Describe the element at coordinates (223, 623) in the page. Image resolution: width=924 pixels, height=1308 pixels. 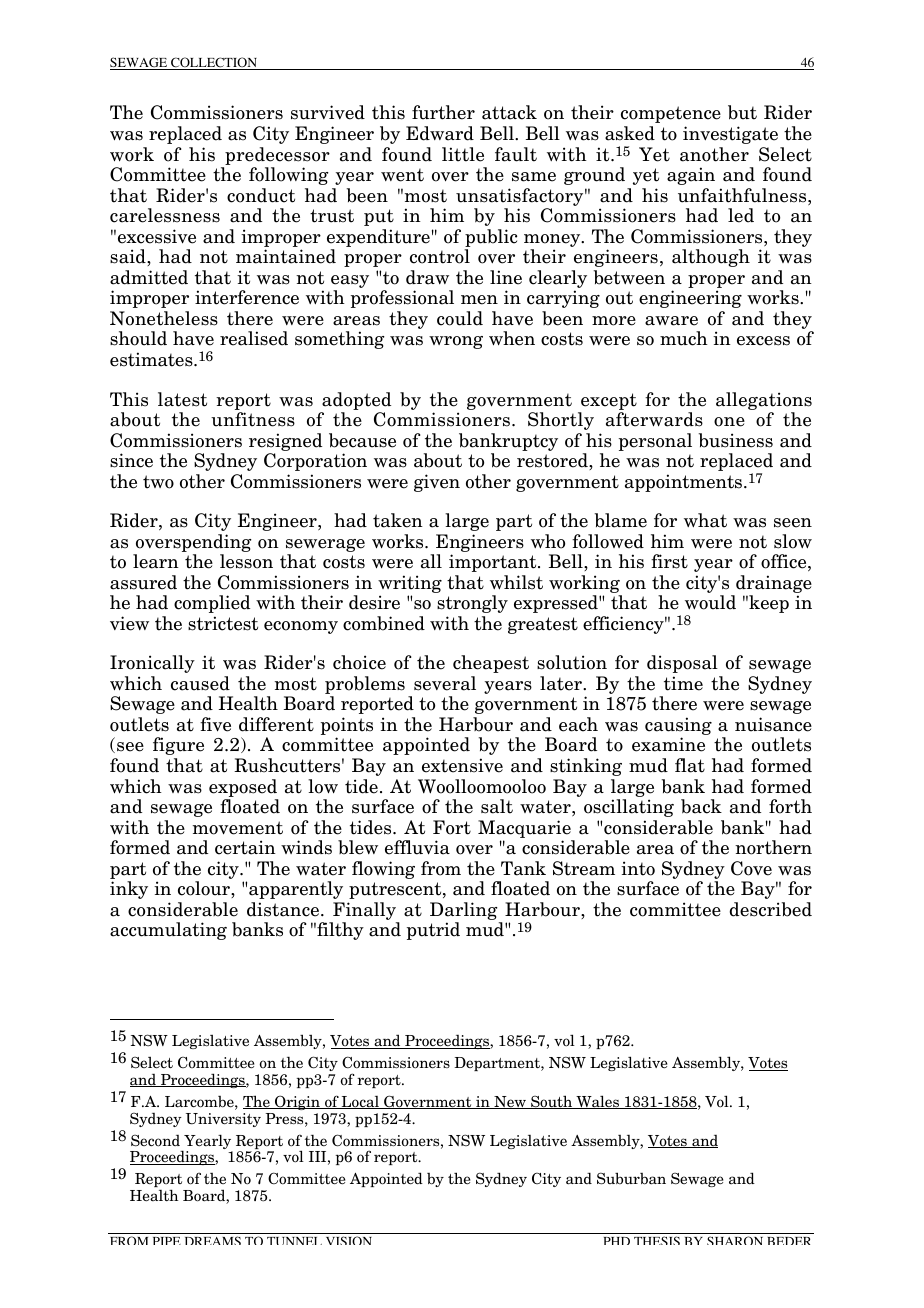
I see `strictest` at that location.
